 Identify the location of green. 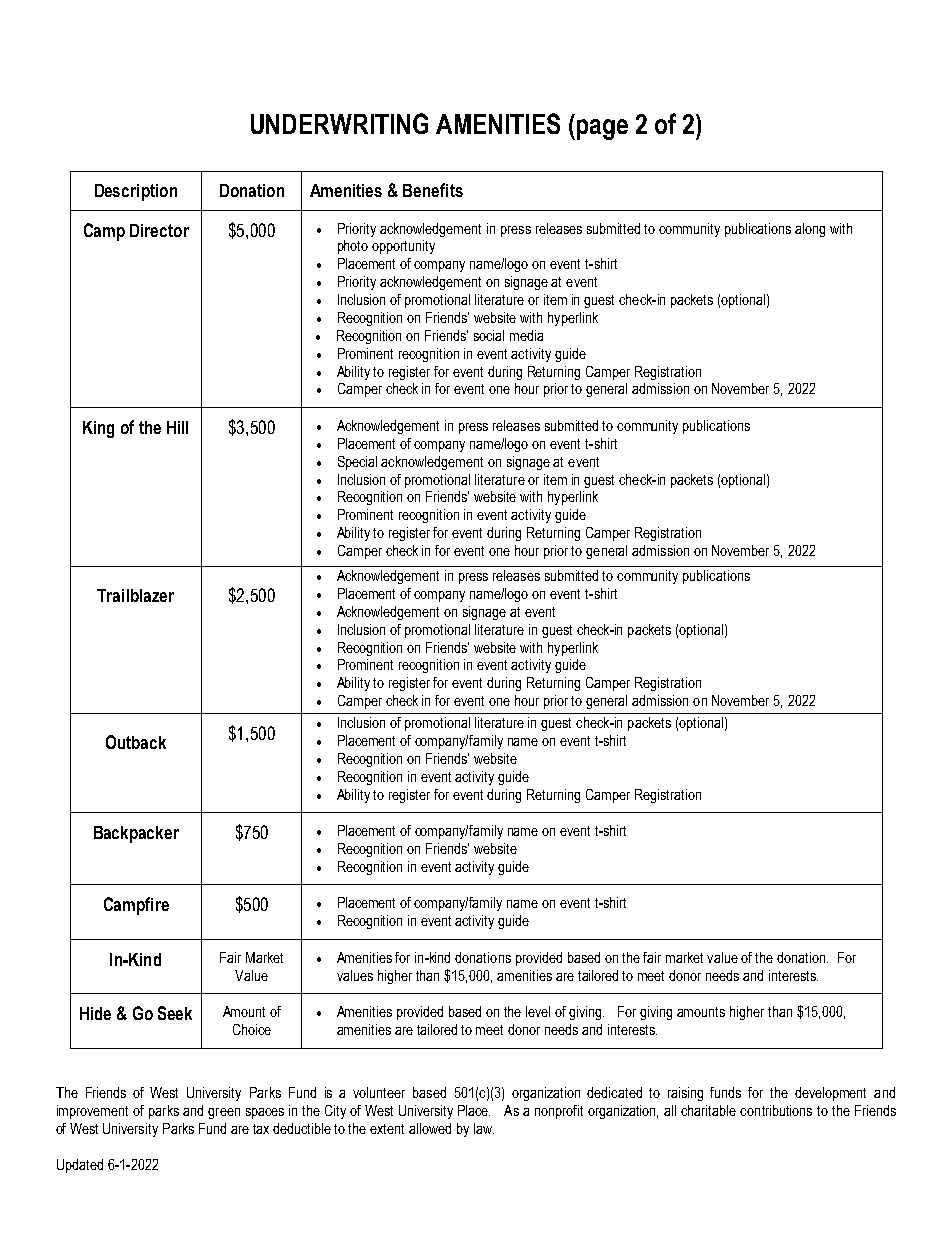
(224, 1113).
